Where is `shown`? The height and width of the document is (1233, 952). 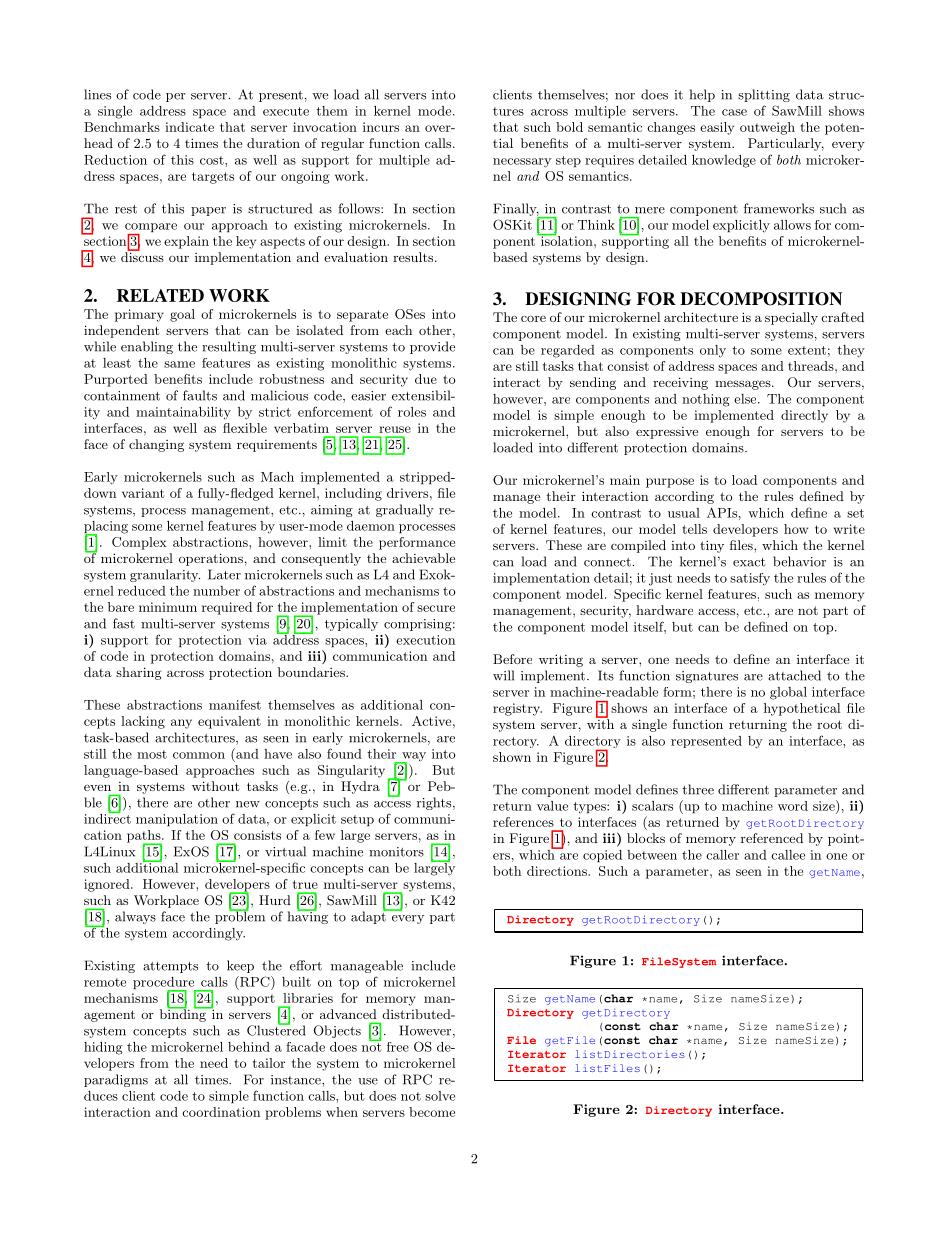
shown is located at coordinates (512, 757).
